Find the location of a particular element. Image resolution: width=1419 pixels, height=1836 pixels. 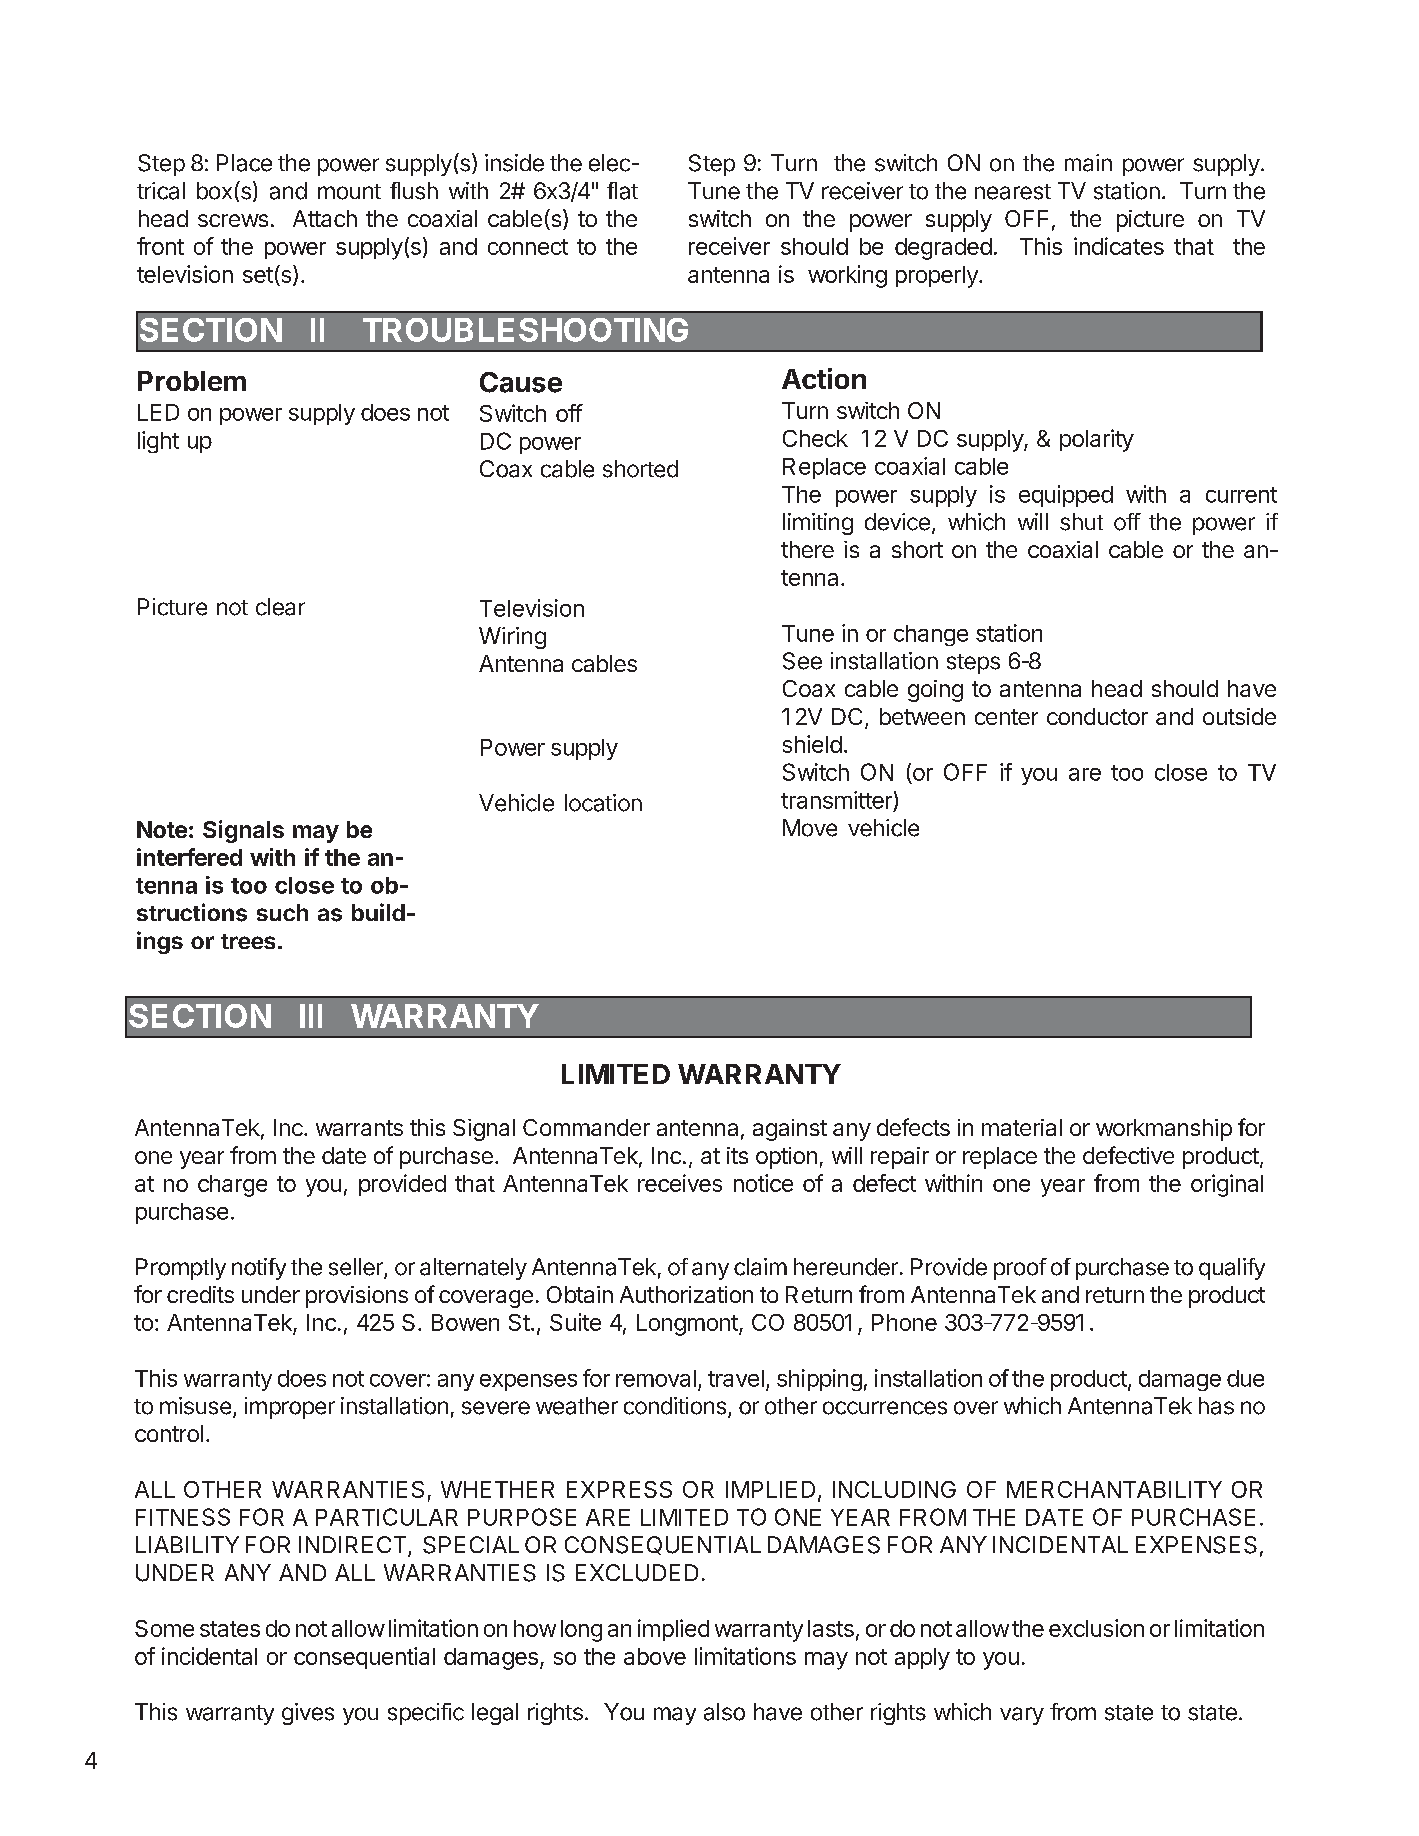

Attach is located at coordinates (325, 218).
